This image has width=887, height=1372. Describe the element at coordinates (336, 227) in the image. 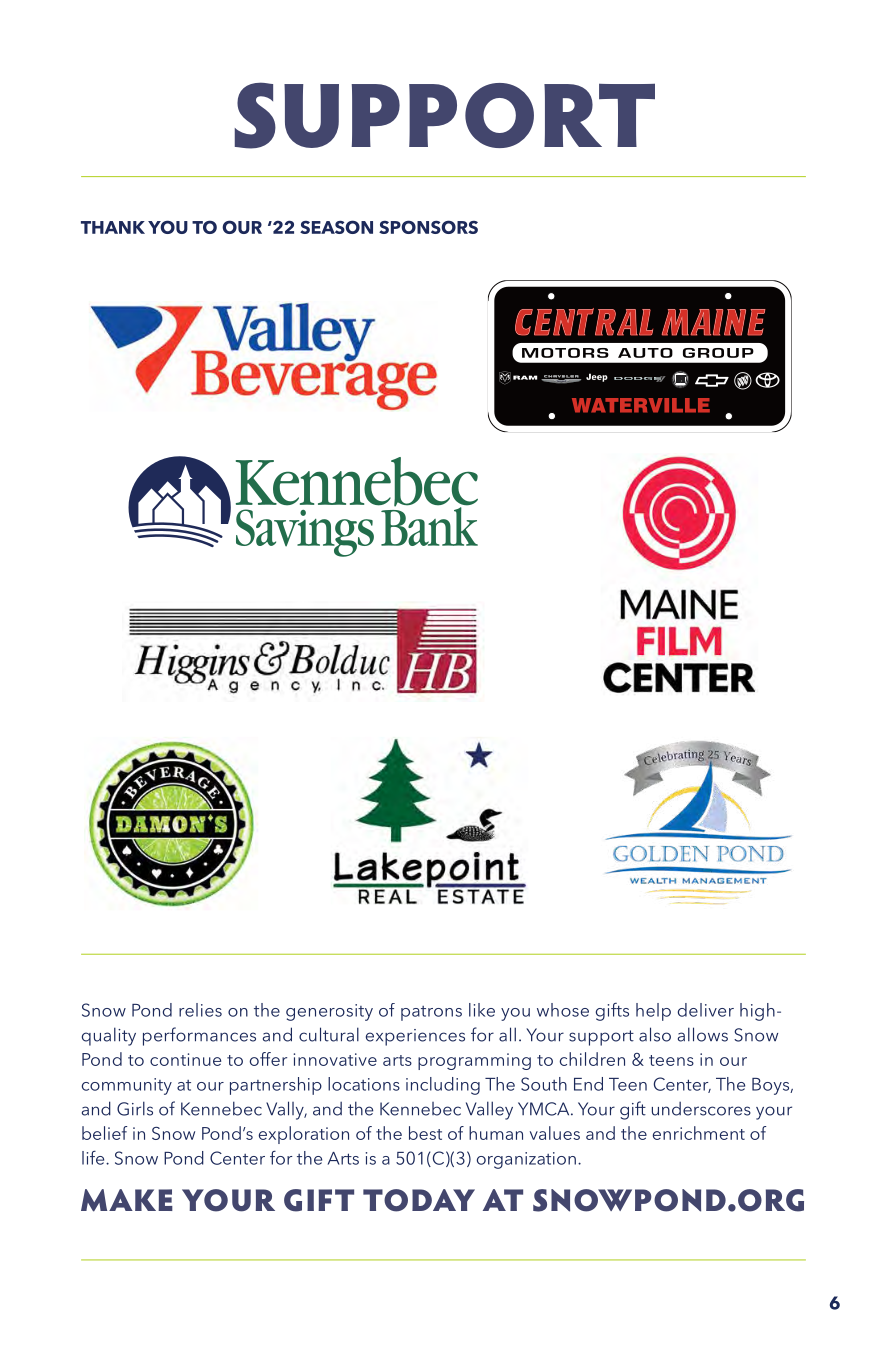

I see `SEASON` at that location.
